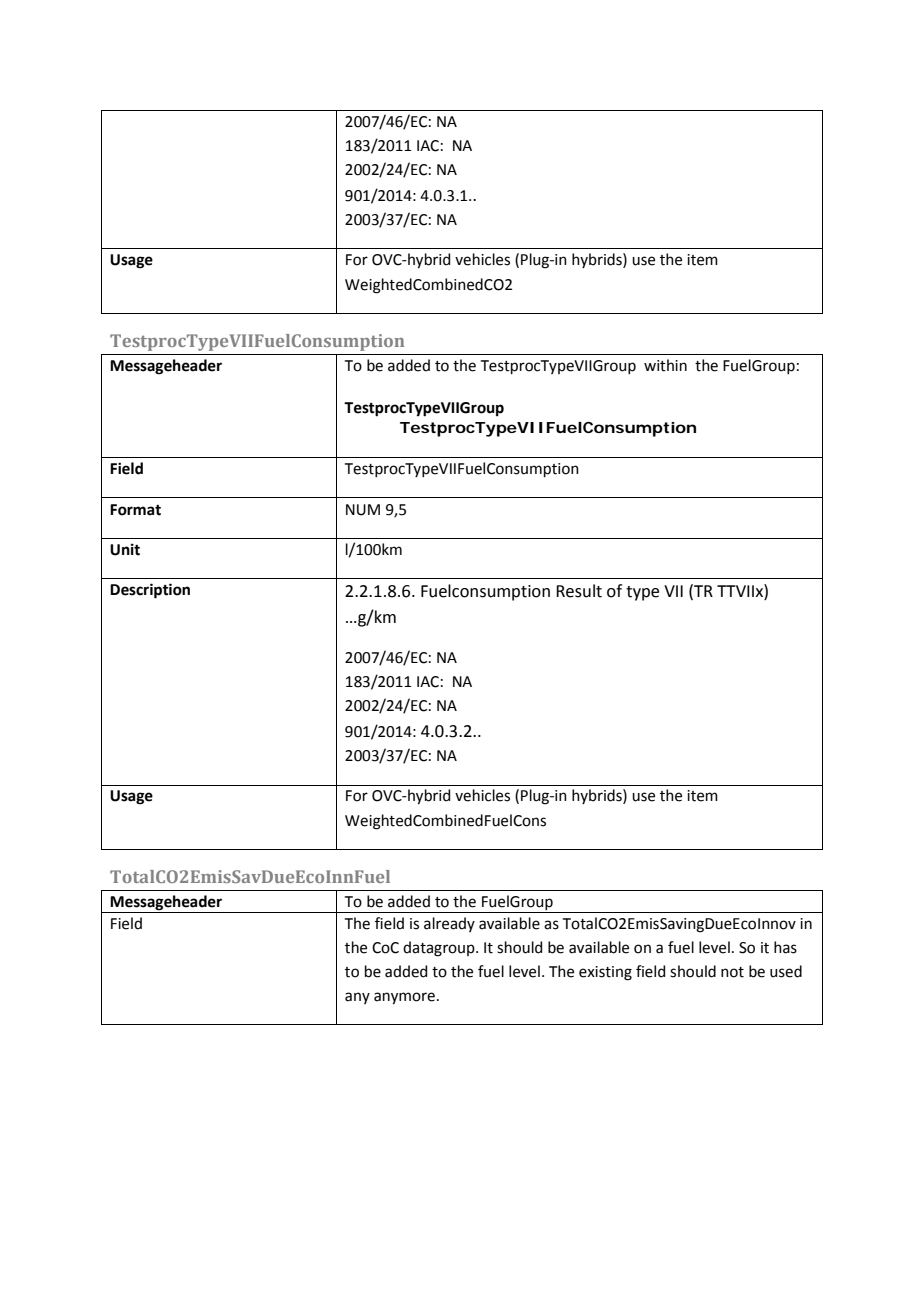 The height and width of the screenshot is (1308, 924). I want to click on Result, so click(579, 591).
